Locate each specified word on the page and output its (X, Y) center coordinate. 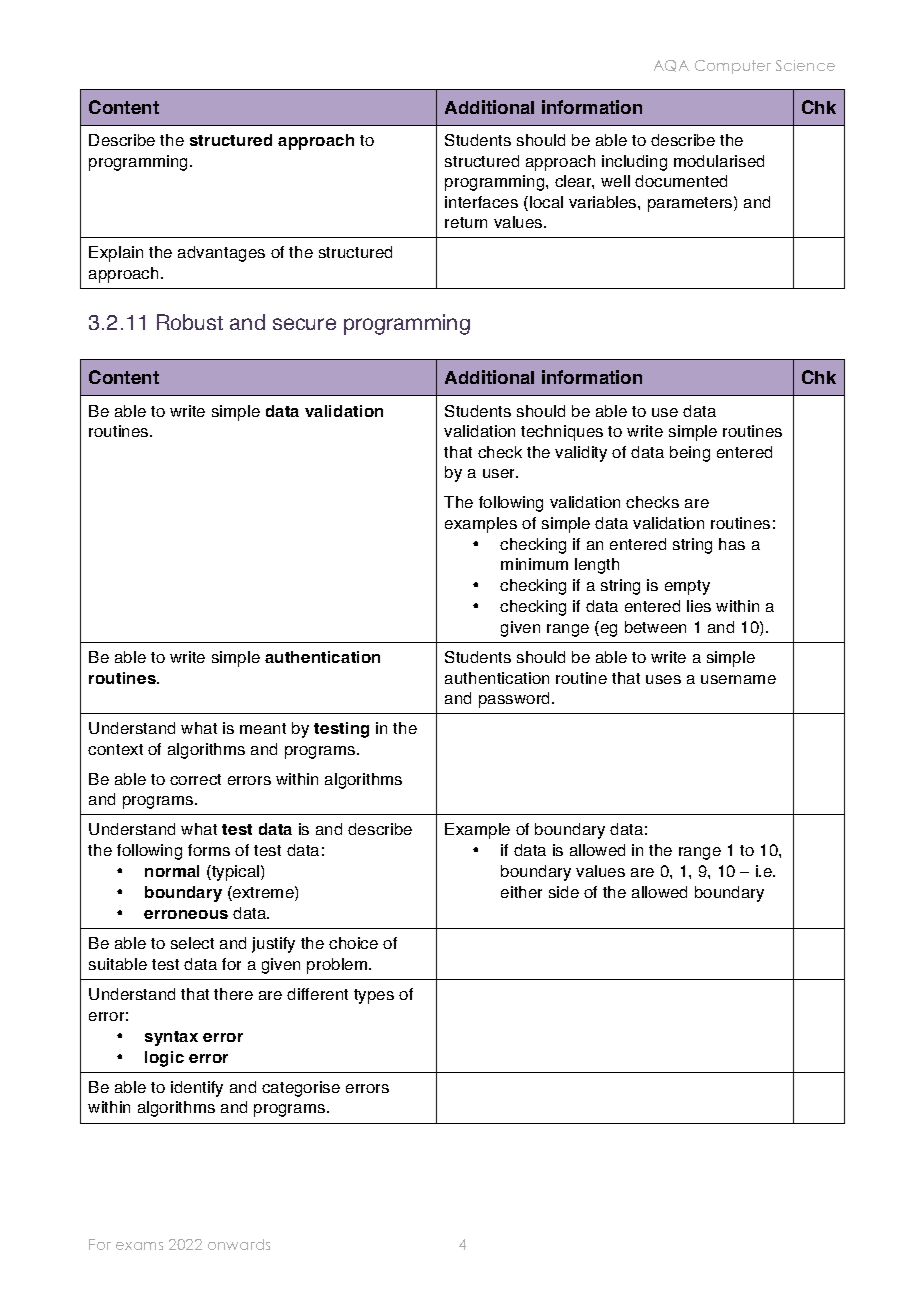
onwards (239, 1244)
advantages (221, 254)
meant (263, 728)
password (516, 700)
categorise (301, 1089)
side (564, 892)
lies (699, 606)
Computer (733, 67)
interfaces (481, 202)
